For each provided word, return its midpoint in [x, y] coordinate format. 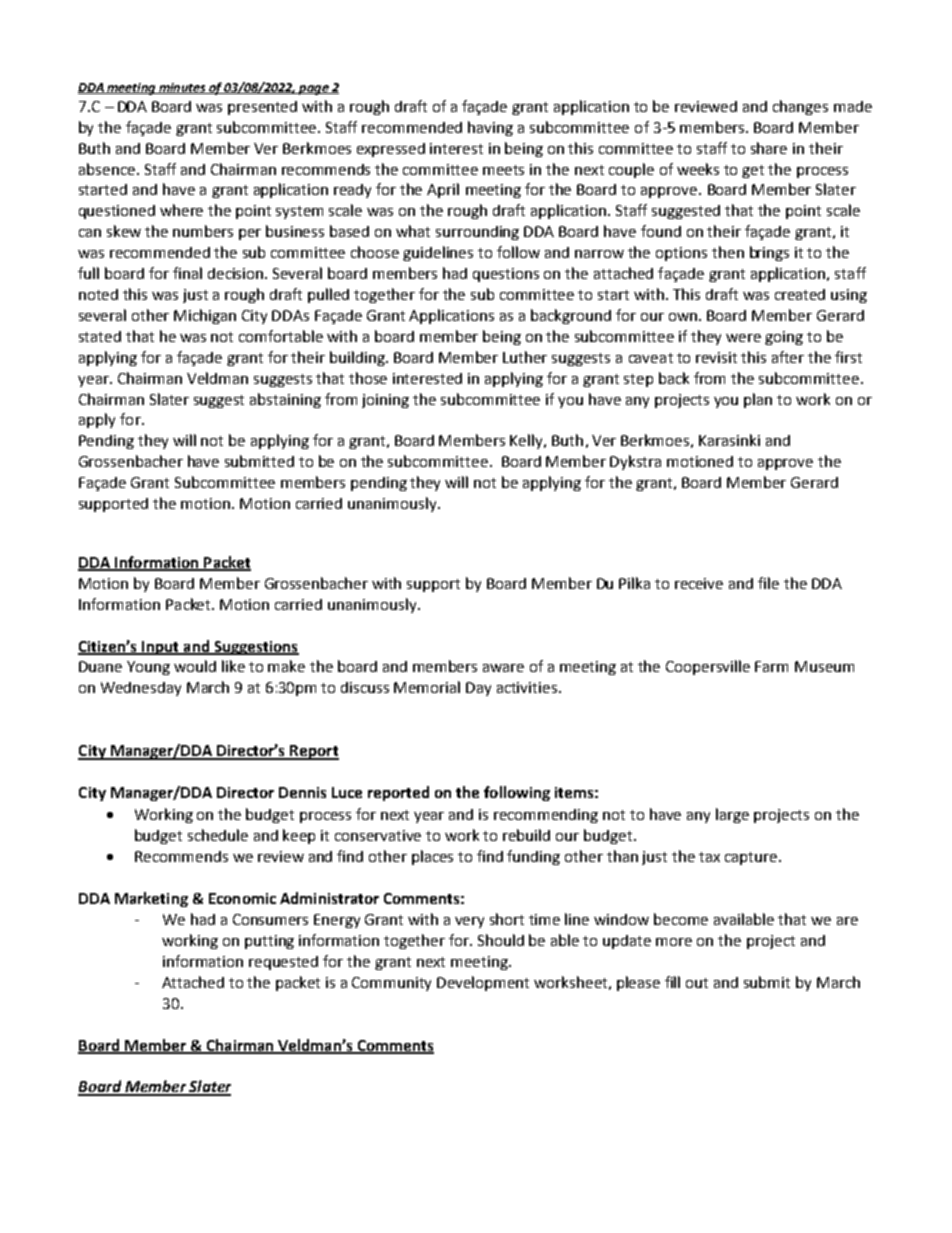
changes [800, 107]
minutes [182, 88]
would [195, 666]
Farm [771, 666]
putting [269, 942]
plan [758, 400]
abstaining [285, 400]
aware [503, 668]
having [490, 128]
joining [385, 401]
